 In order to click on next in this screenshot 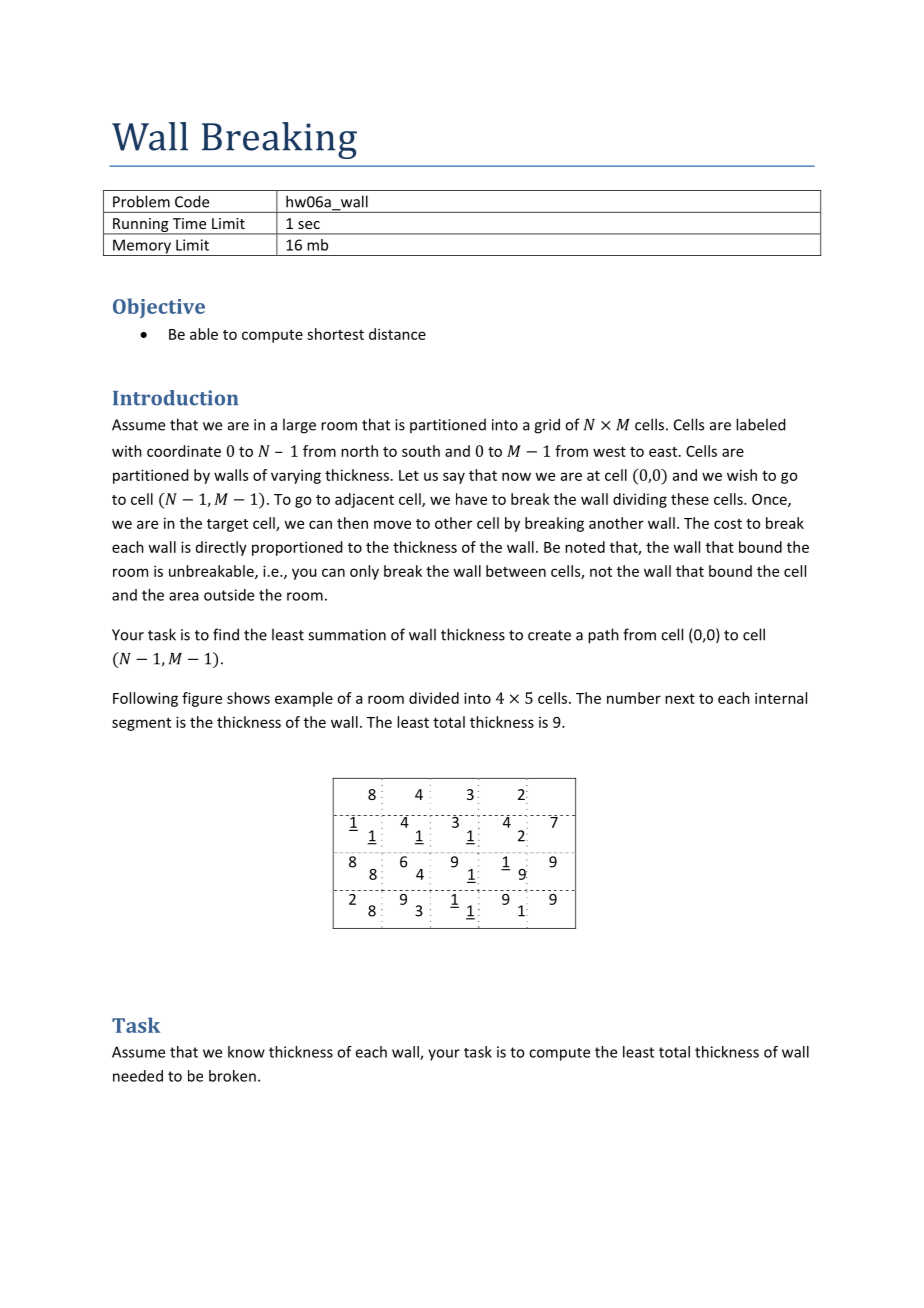, I will do `click(680, 698)`.
